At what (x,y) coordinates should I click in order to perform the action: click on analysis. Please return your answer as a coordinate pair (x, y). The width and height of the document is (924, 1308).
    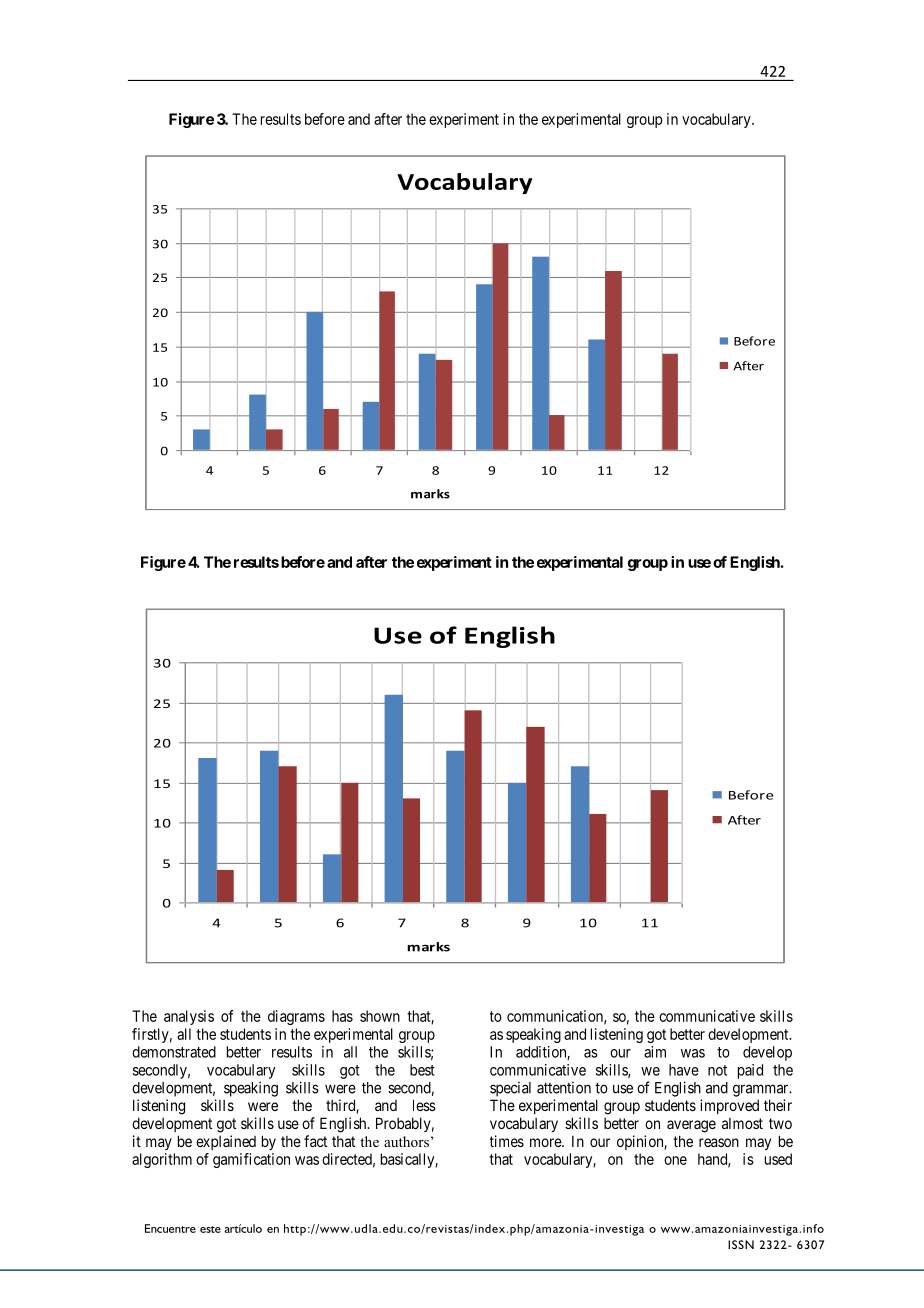
    Looking at the image, I should click on (189, 1017).
